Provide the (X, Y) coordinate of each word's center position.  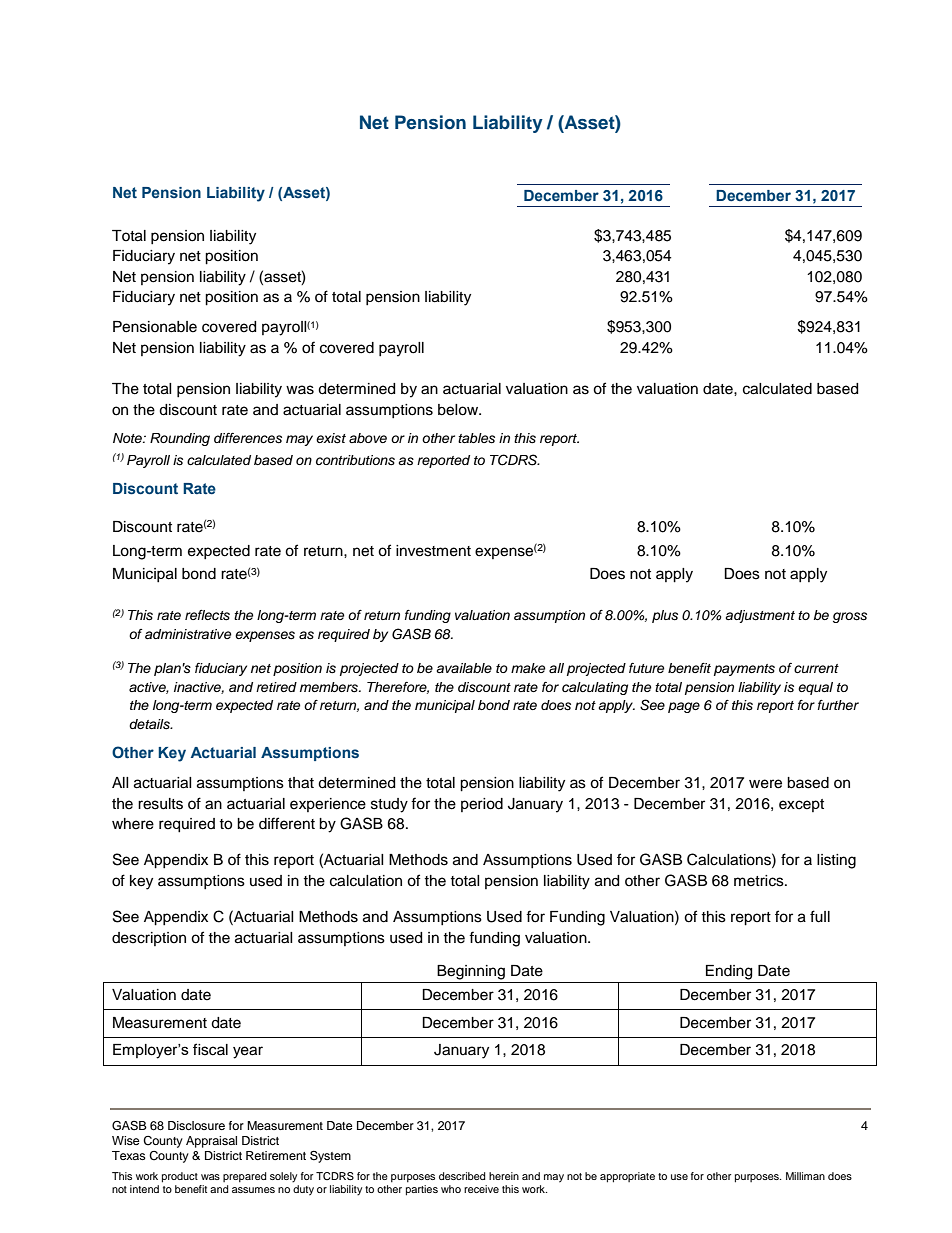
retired (276, 687)
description (149, 939)
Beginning (471, 972)
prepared (245, 1177)
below (459, 410)
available (464, 668)
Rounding (180, 439)
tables (476, 438)
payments (744, 670)
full (820, 916)
